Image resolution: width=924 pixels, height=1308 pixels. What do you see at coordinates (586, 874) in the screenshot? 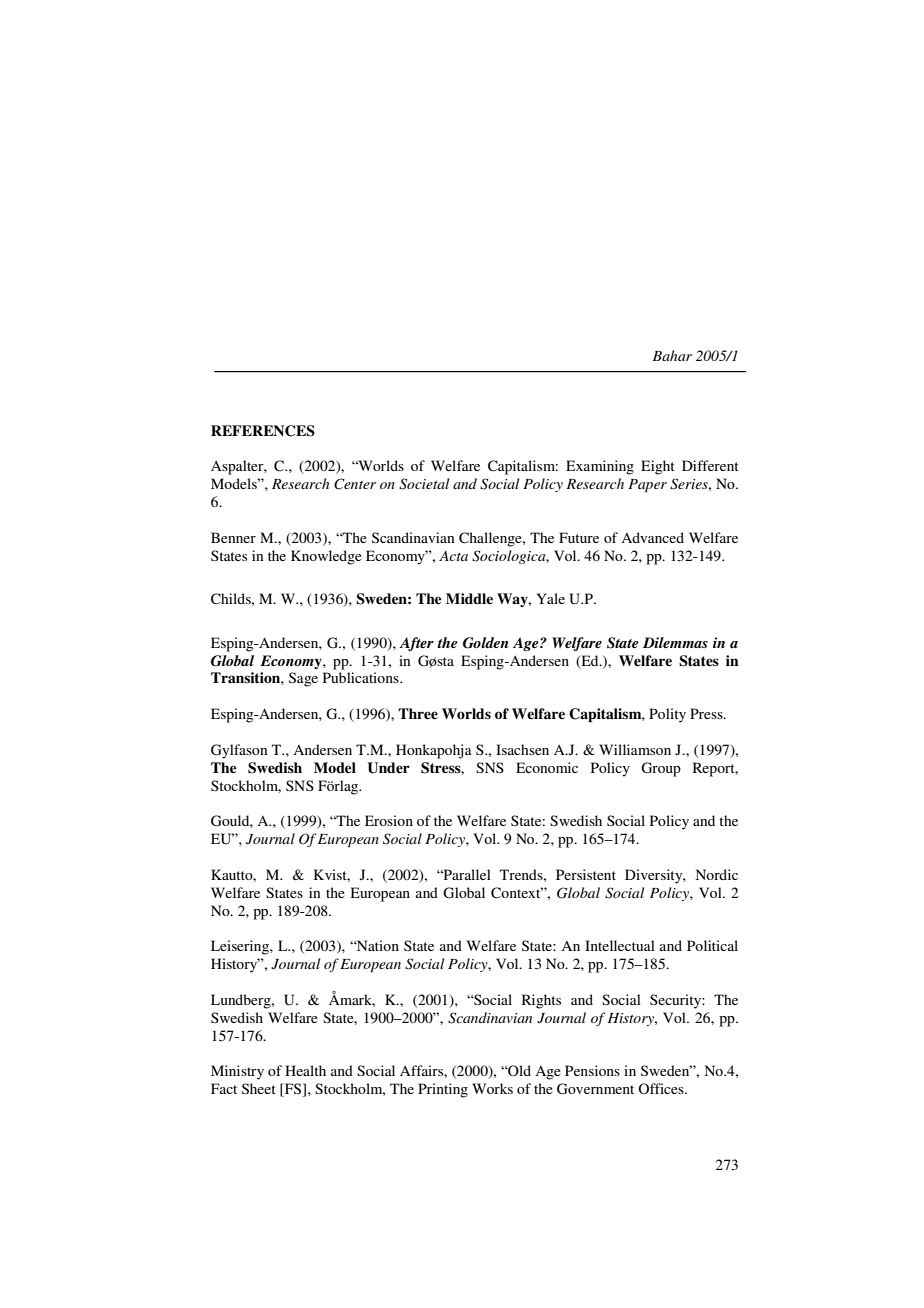
I see `Persistent` at bounding box center [586, 874].
